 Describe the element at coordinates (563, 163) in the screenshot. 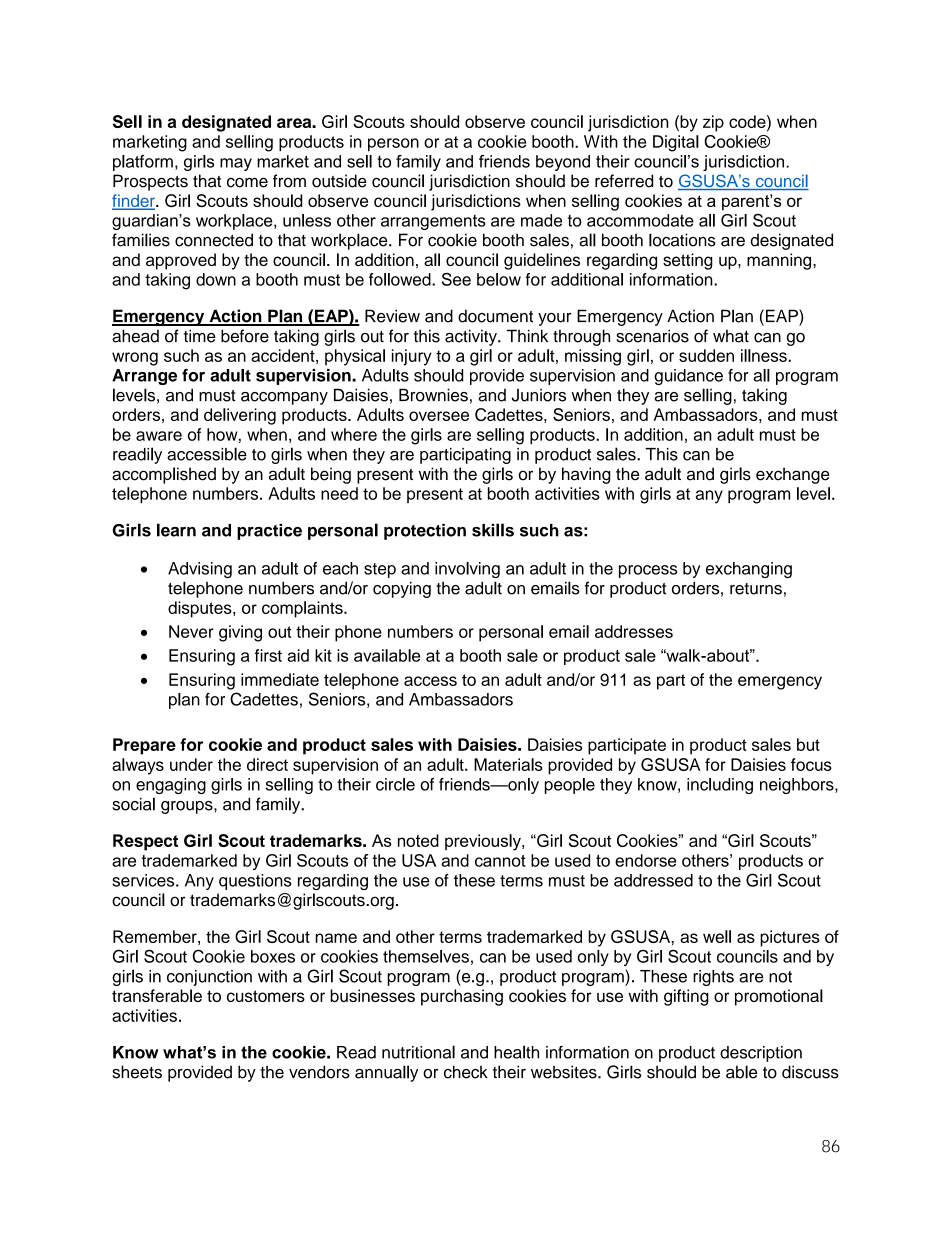

I see `beyond` at that location.
